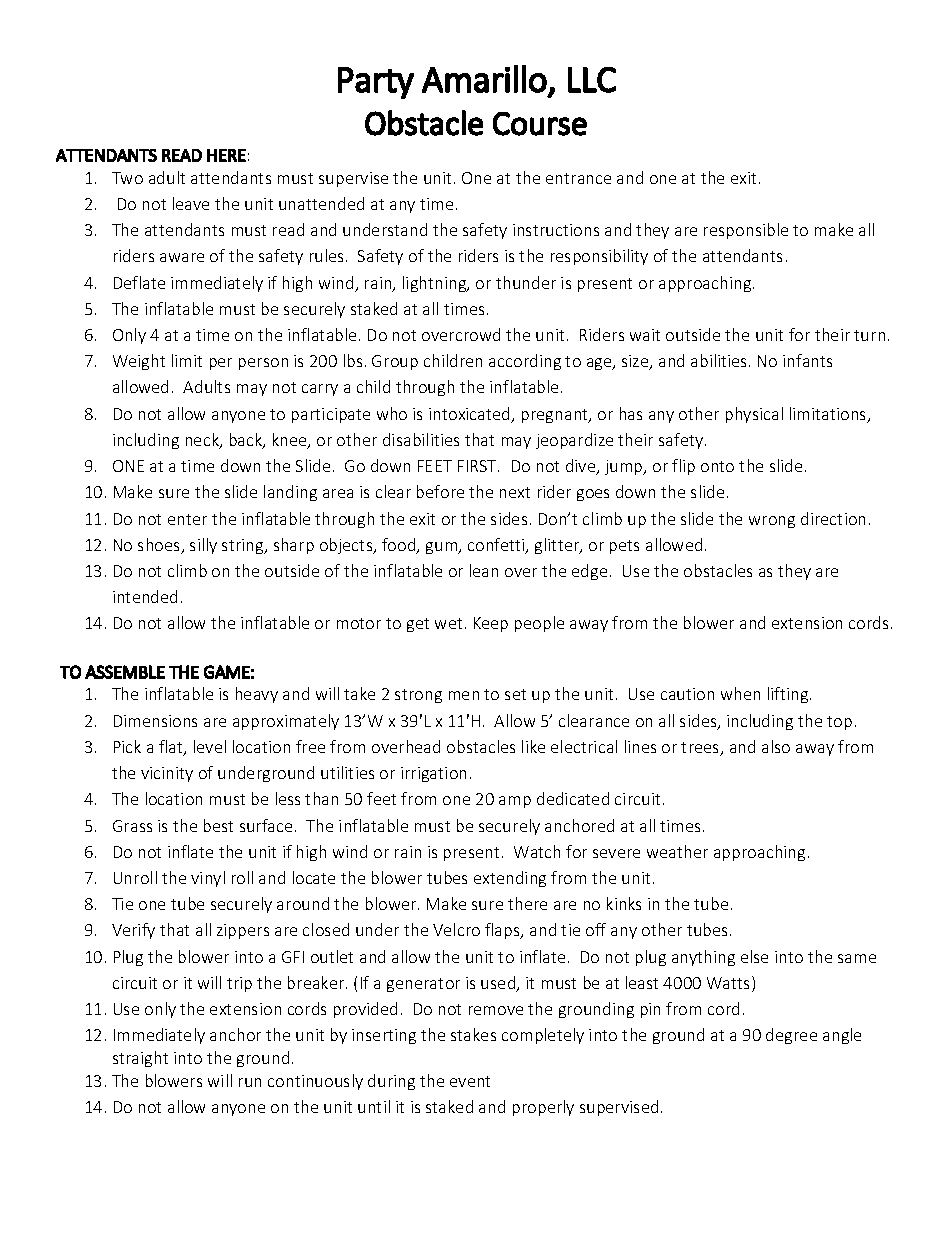 This image has height=1233, width=952. I want to click on responsible, so click(746, 231).
